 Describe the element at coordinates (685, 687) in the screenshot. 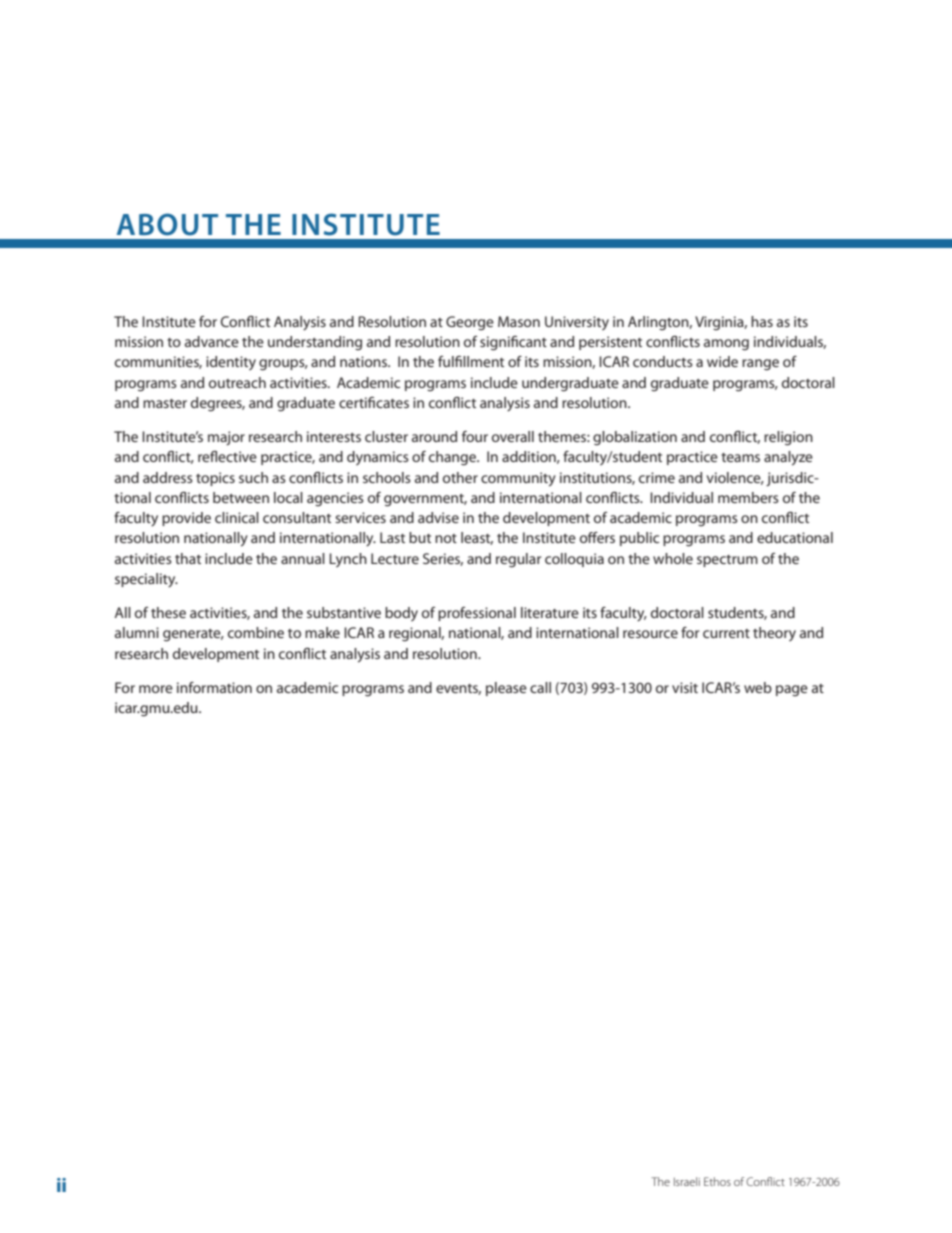

I see `visit` at that location.
